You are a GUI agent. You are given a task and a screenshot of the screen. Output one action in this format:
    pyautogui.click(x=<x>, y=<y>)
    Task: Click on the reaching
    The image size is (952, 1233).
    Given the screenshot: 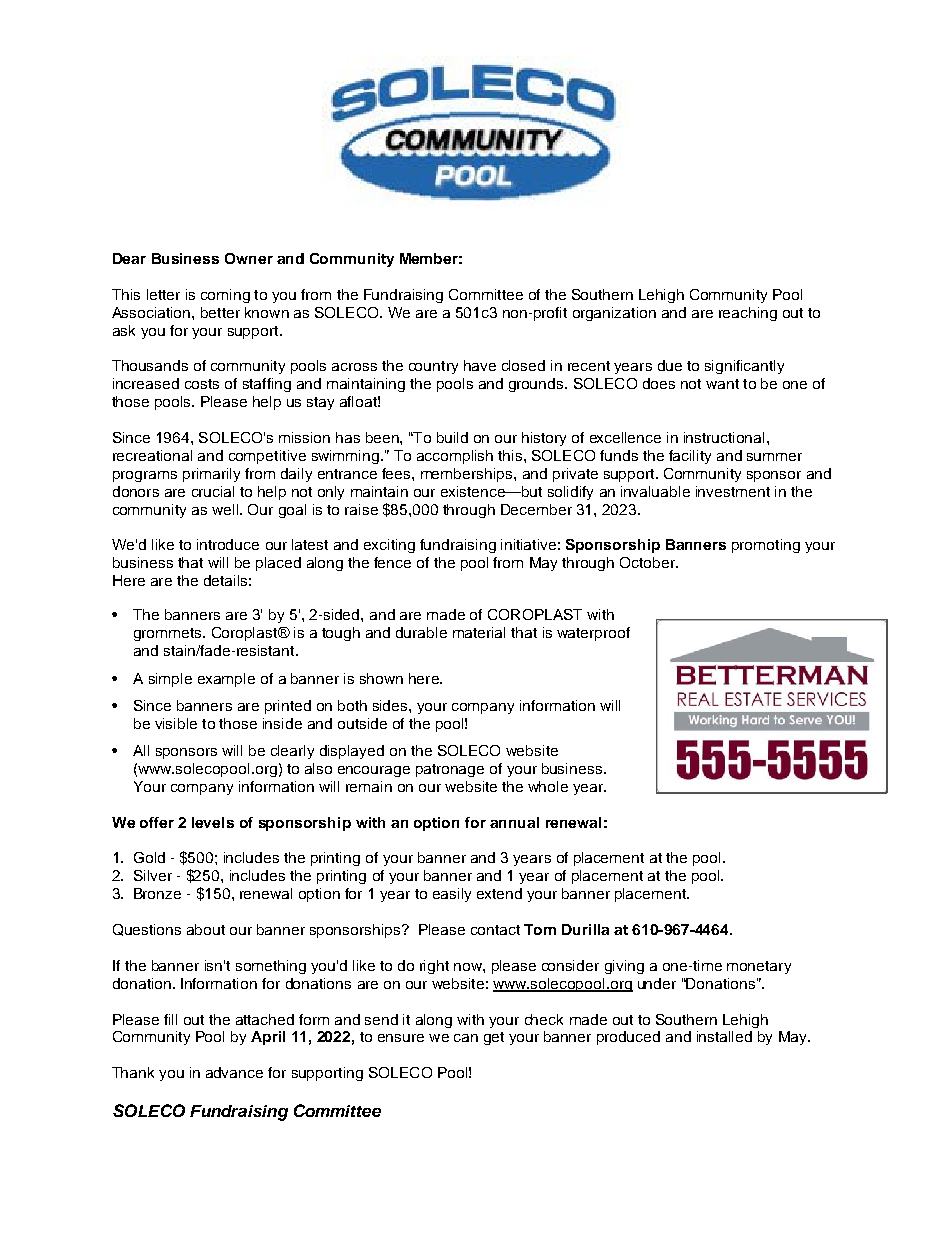 What is the action you would take?
    pyautogui.click(x=748, y=314)
